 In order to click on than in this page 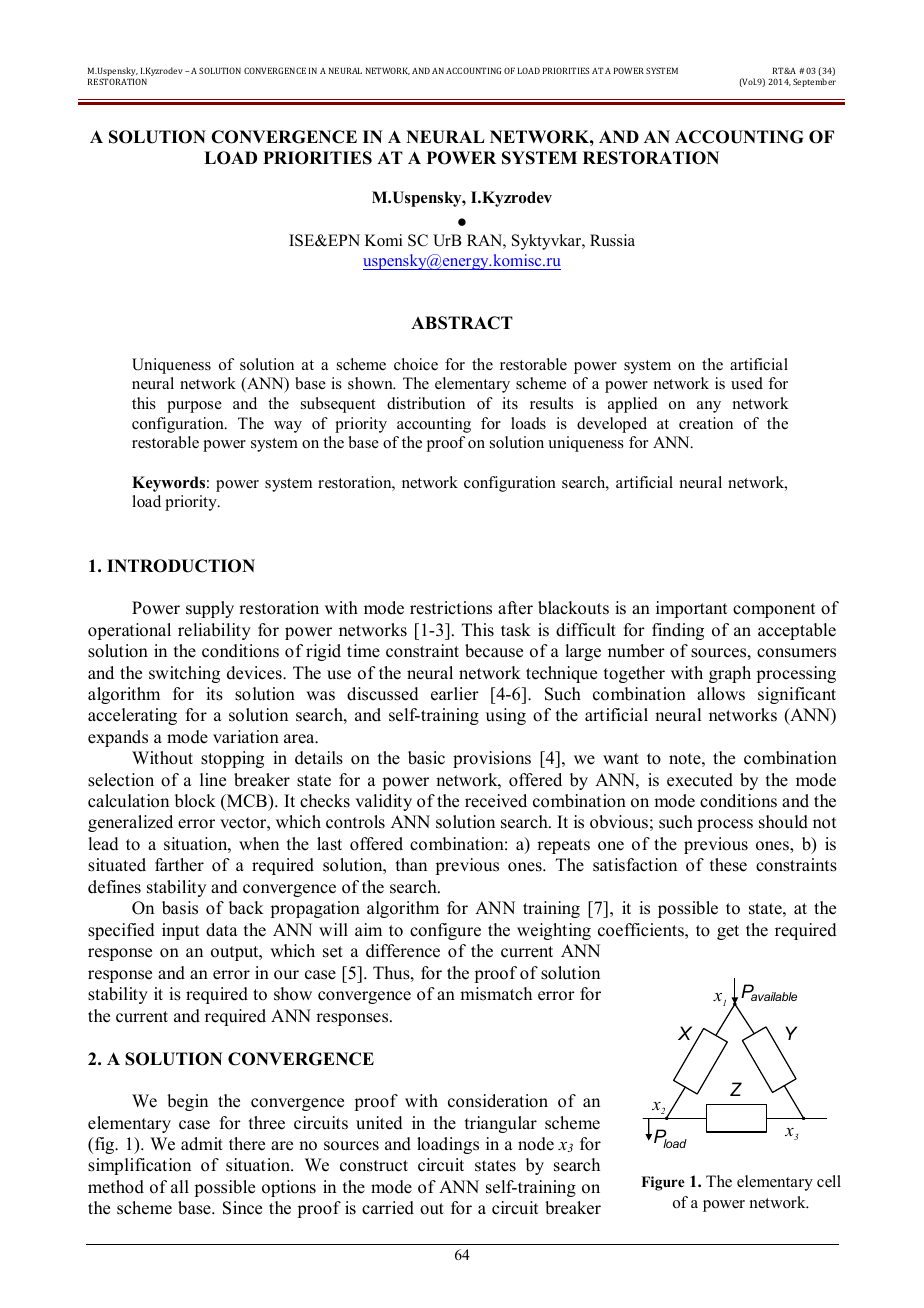, I will do `click(411, 864)`.
